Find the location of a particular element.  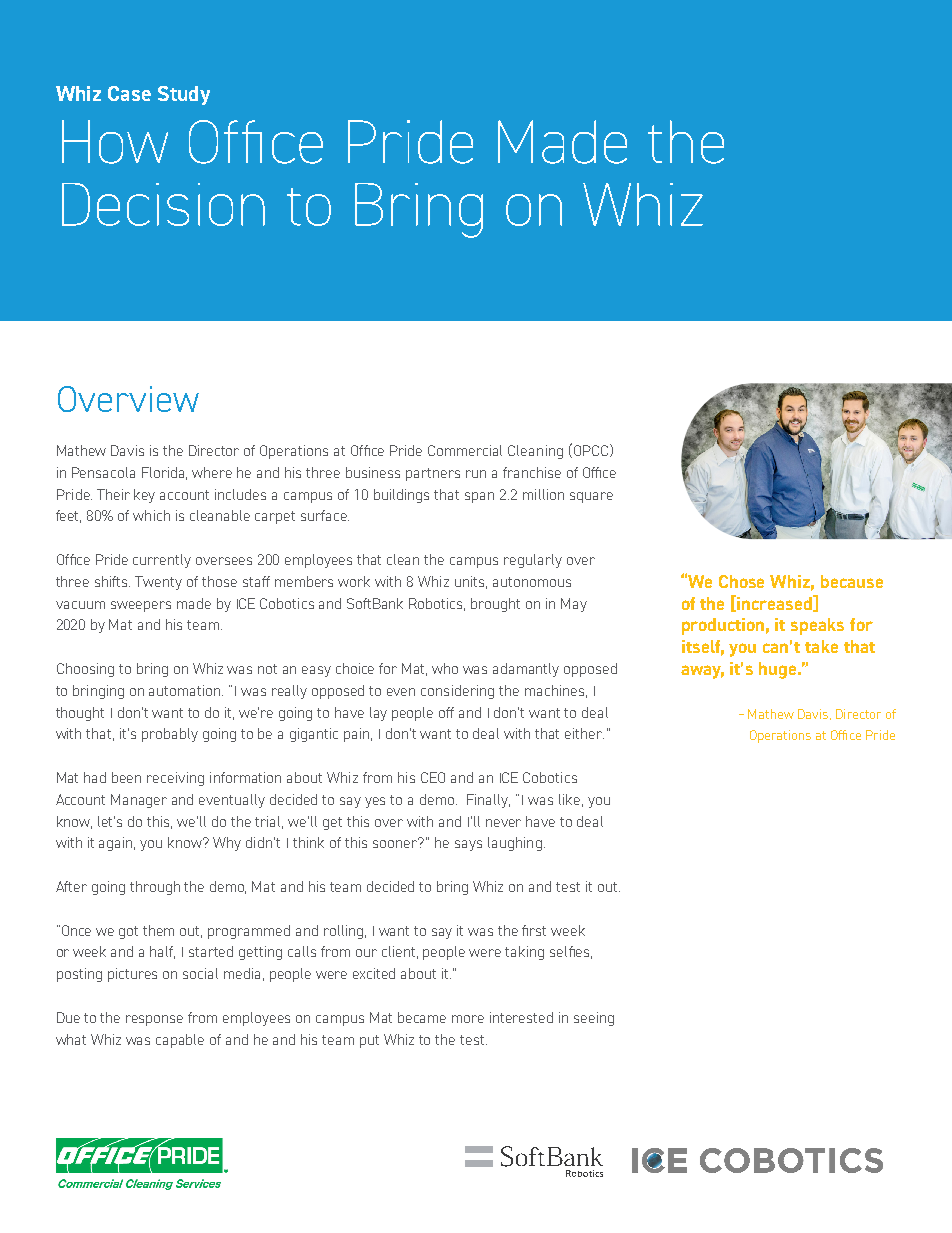

Study is located at coordinates (184, 95).
